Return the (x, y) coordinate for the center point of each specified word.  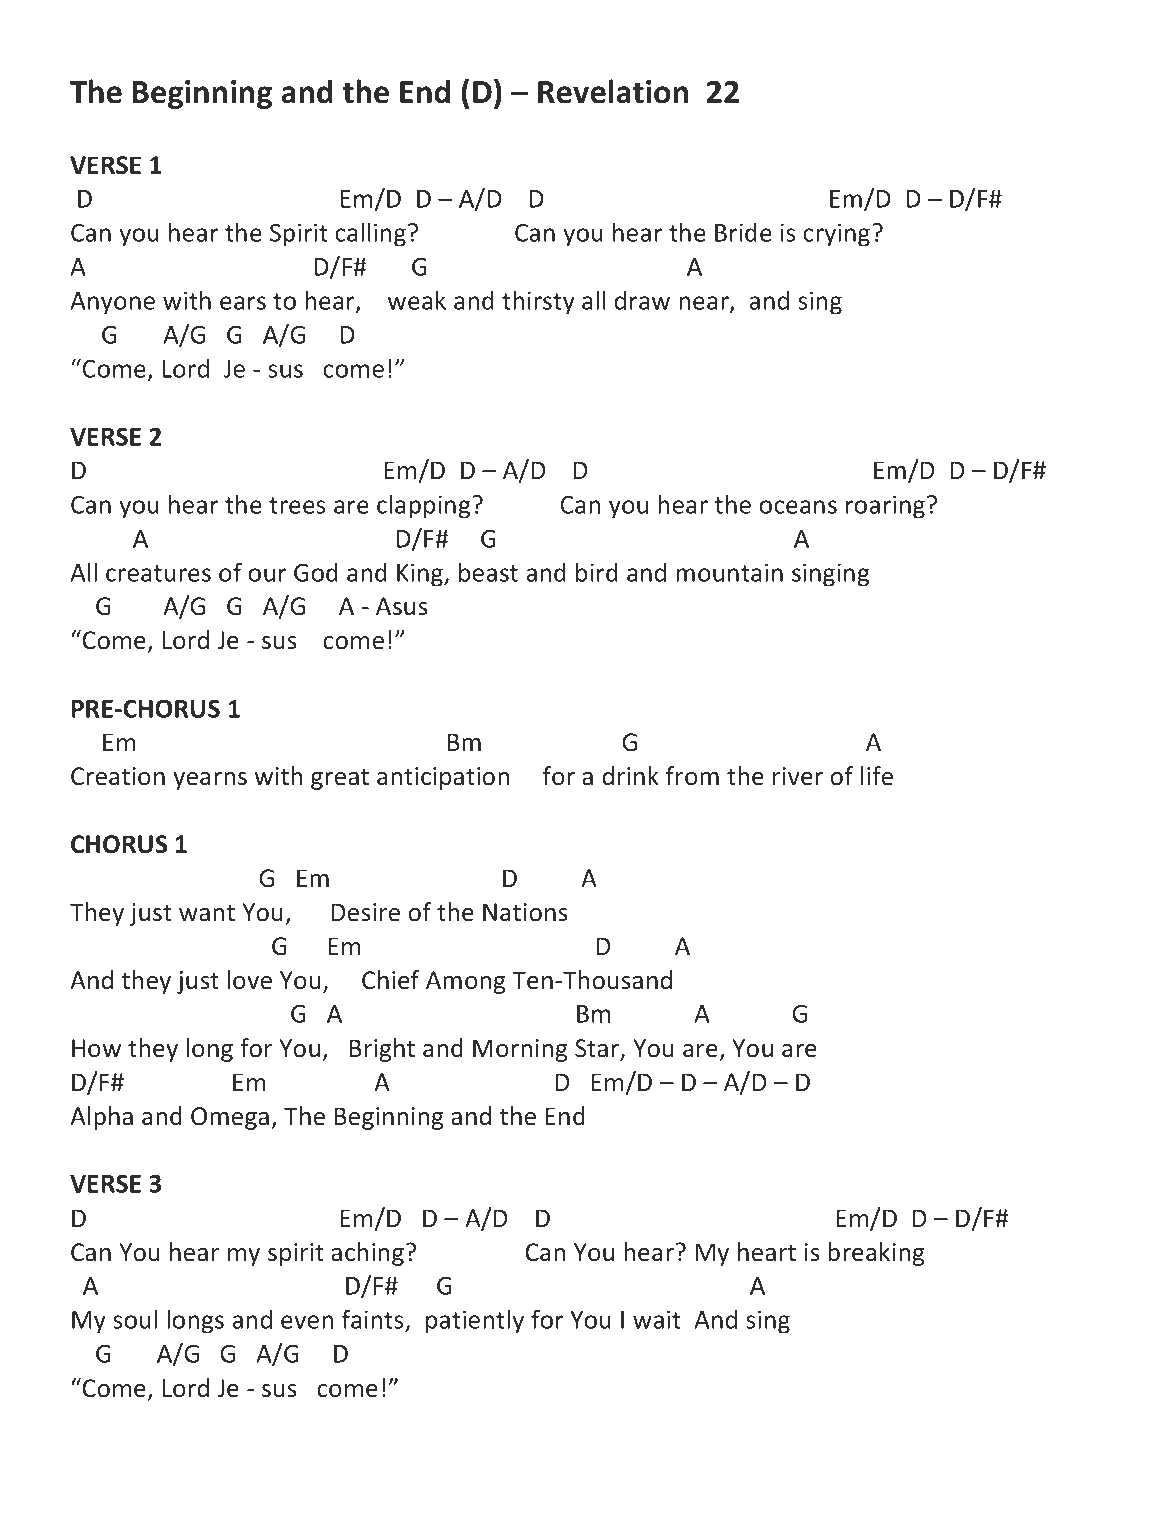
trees (297, 505)
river (798, 776)
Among (465, 982)
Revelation (613, 91)
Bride (743, 232)
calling (370, 234)
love (250, 980)
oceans (798, 507)
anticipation (443, 778)
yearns (210, 781)
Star (598, 1049)
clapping (423, 506)
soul (135, 1319)
